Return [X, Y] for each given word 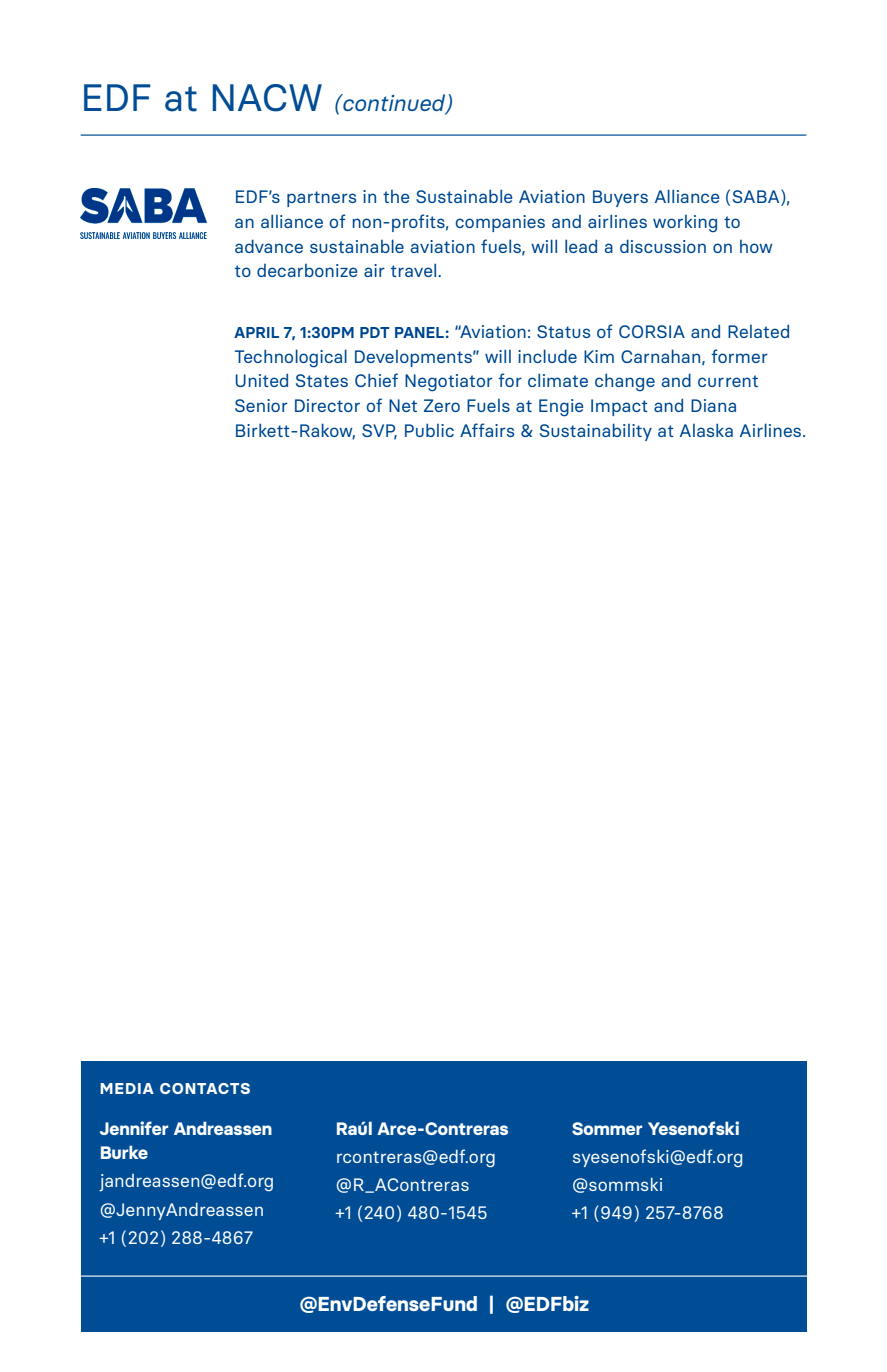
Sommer [607, 1128]
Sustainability [596, 432]
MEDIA [127, 1088]
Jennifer [134, 1128]
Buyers [620, 198]
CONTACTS [205, 1088]
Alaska [706, 430]
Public [429, 430]
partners [321, 199]
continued [394, 104]
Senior [261, 405]
